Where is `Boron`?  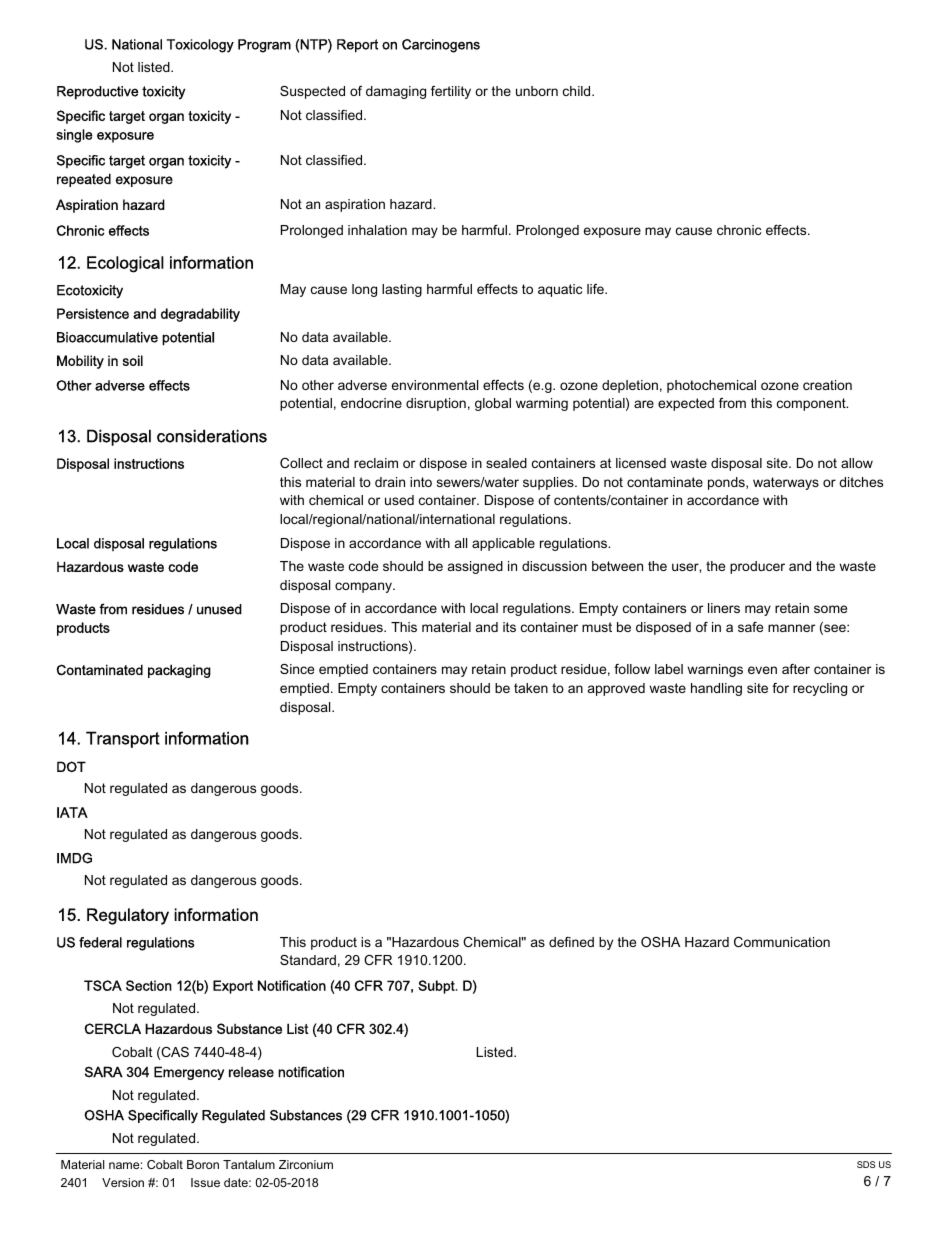 Boron is located at coordinates (203, 1164).
